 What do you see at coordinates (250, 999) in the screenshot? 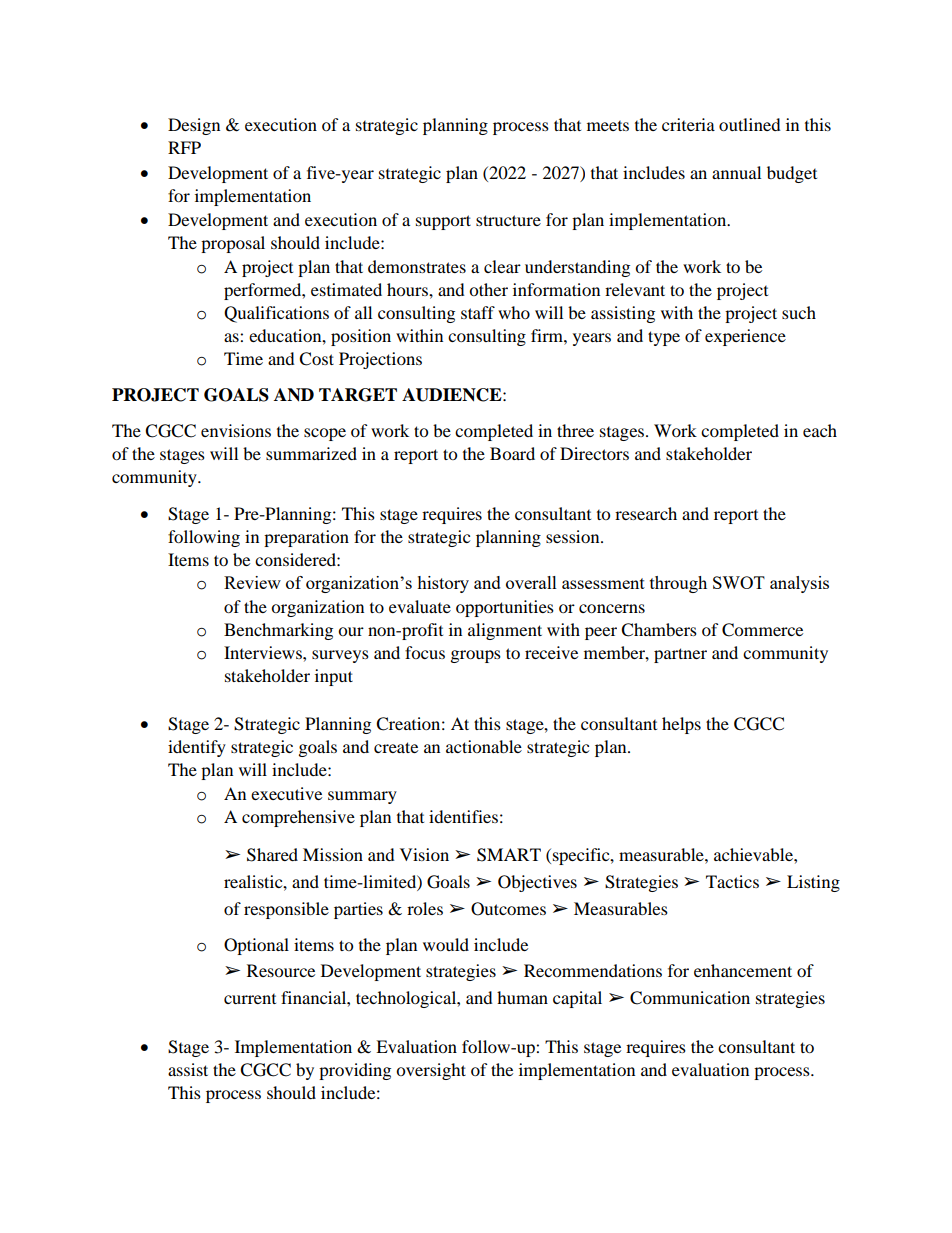
I see `current` at bounding box center [250, 999].
